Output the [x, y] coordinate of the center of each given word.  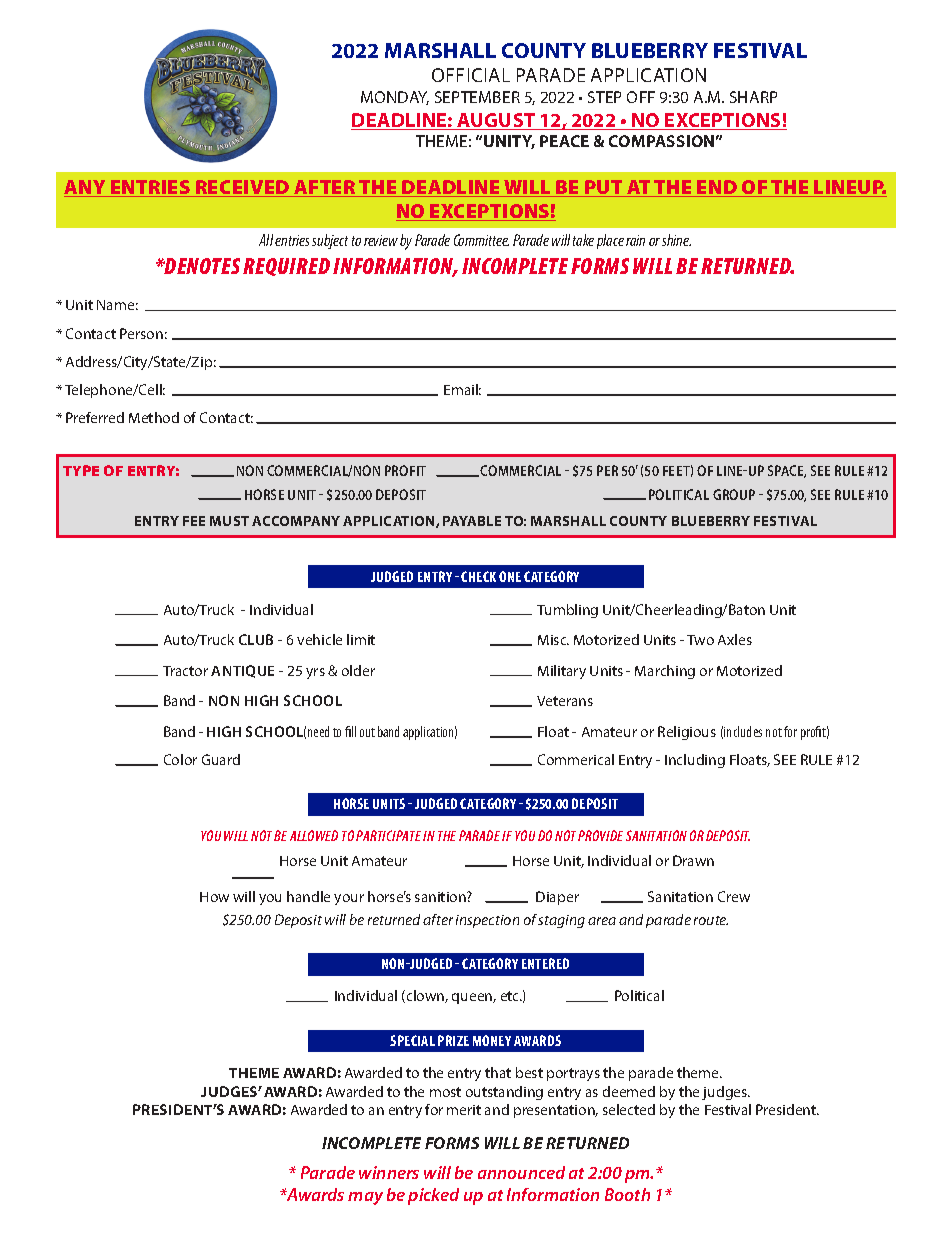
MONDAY [395, 98]
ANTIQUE [242, 671]
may [365, 1198]
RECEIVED [243, 188]
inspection [487, 921]
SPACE [787, 471]
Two [700, 640]
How [214, 897]
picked [433, 1196]
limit [361, 639]
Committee [481, 240]
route [711, 920]
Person [141, 333]
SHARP [753, 97]
